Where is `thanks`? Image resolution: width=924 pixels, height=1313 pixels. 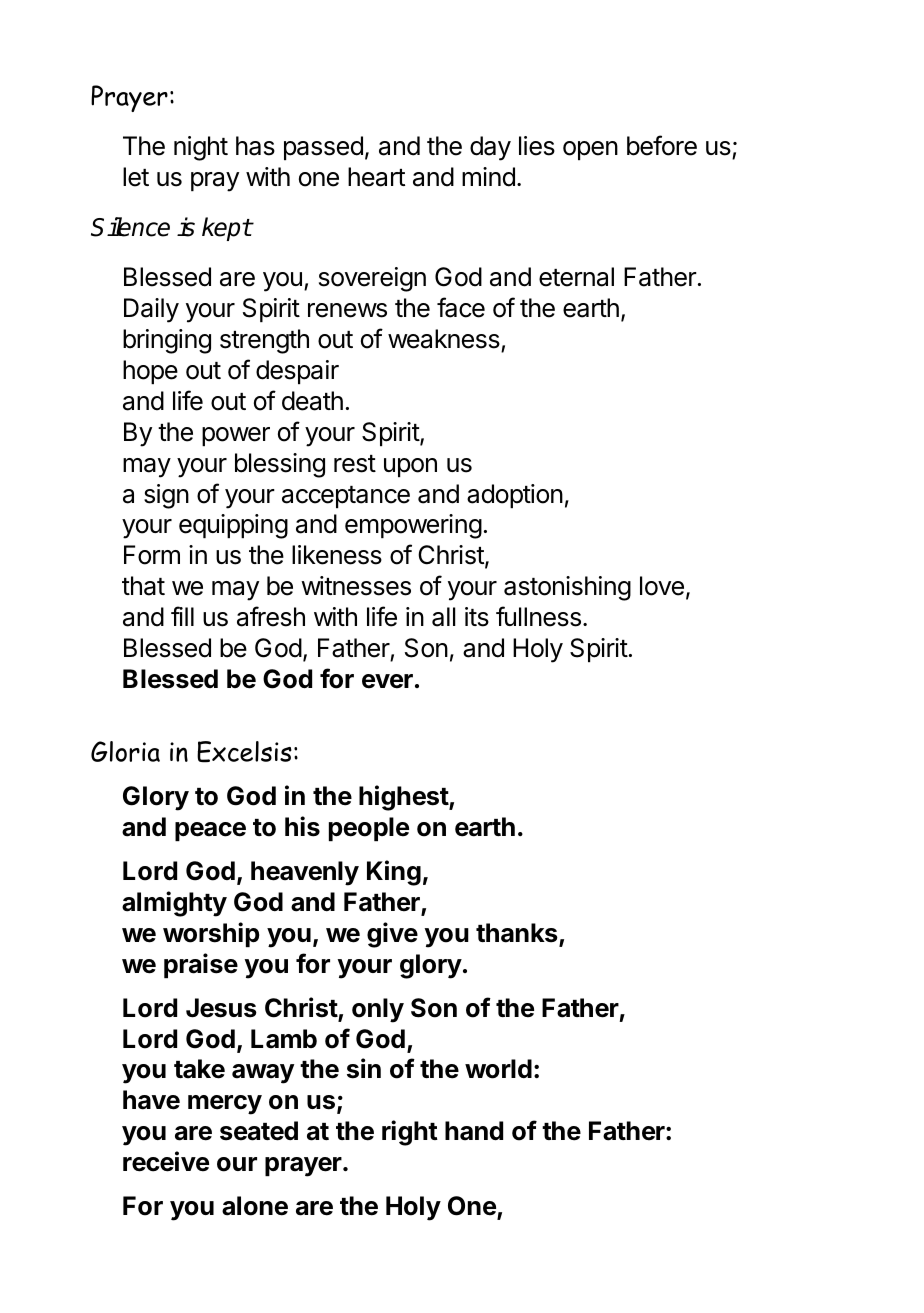
thanks is located at coordinates (517, 933).
